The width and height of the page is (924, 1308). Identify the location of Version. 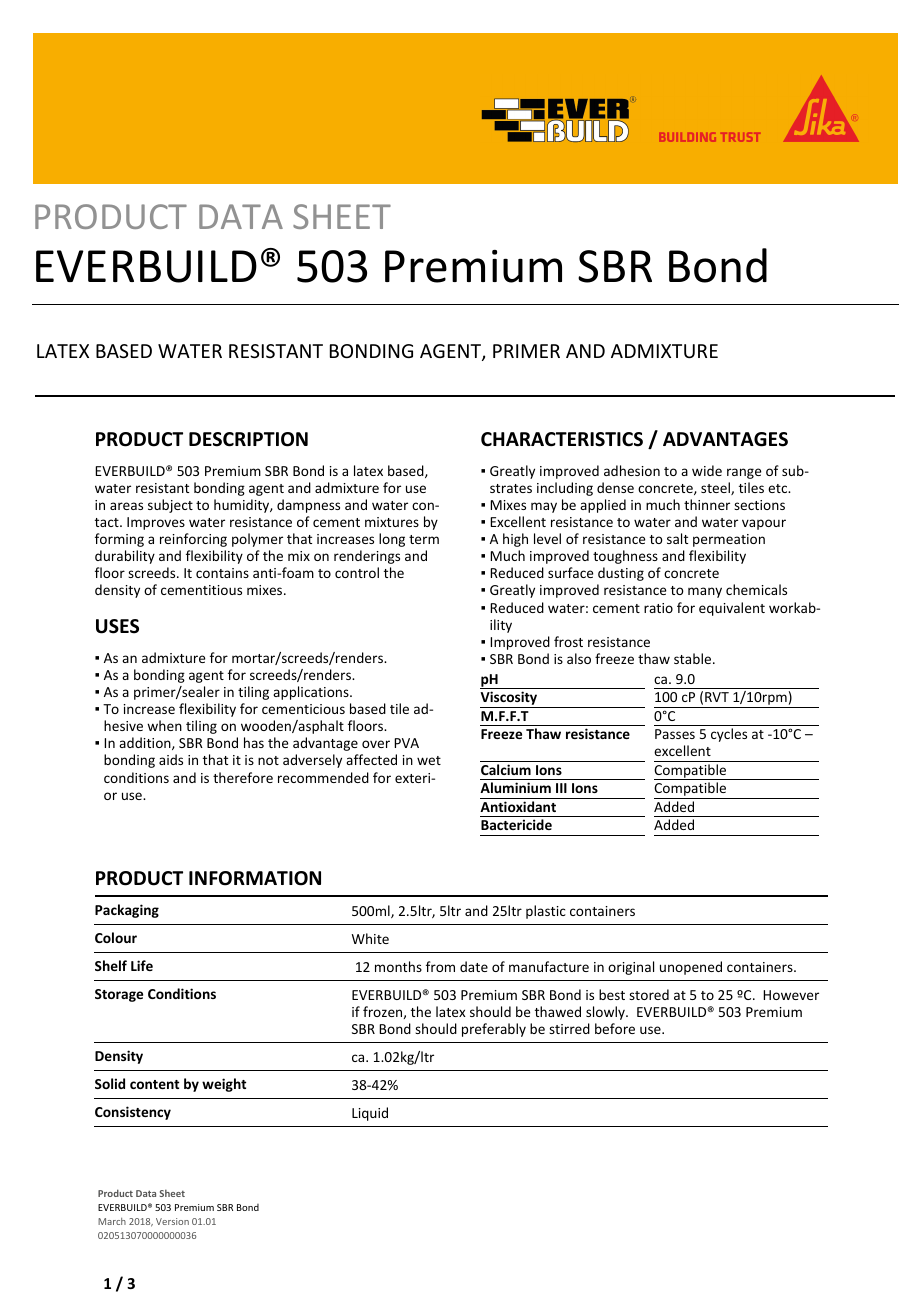
(172, 1221).
